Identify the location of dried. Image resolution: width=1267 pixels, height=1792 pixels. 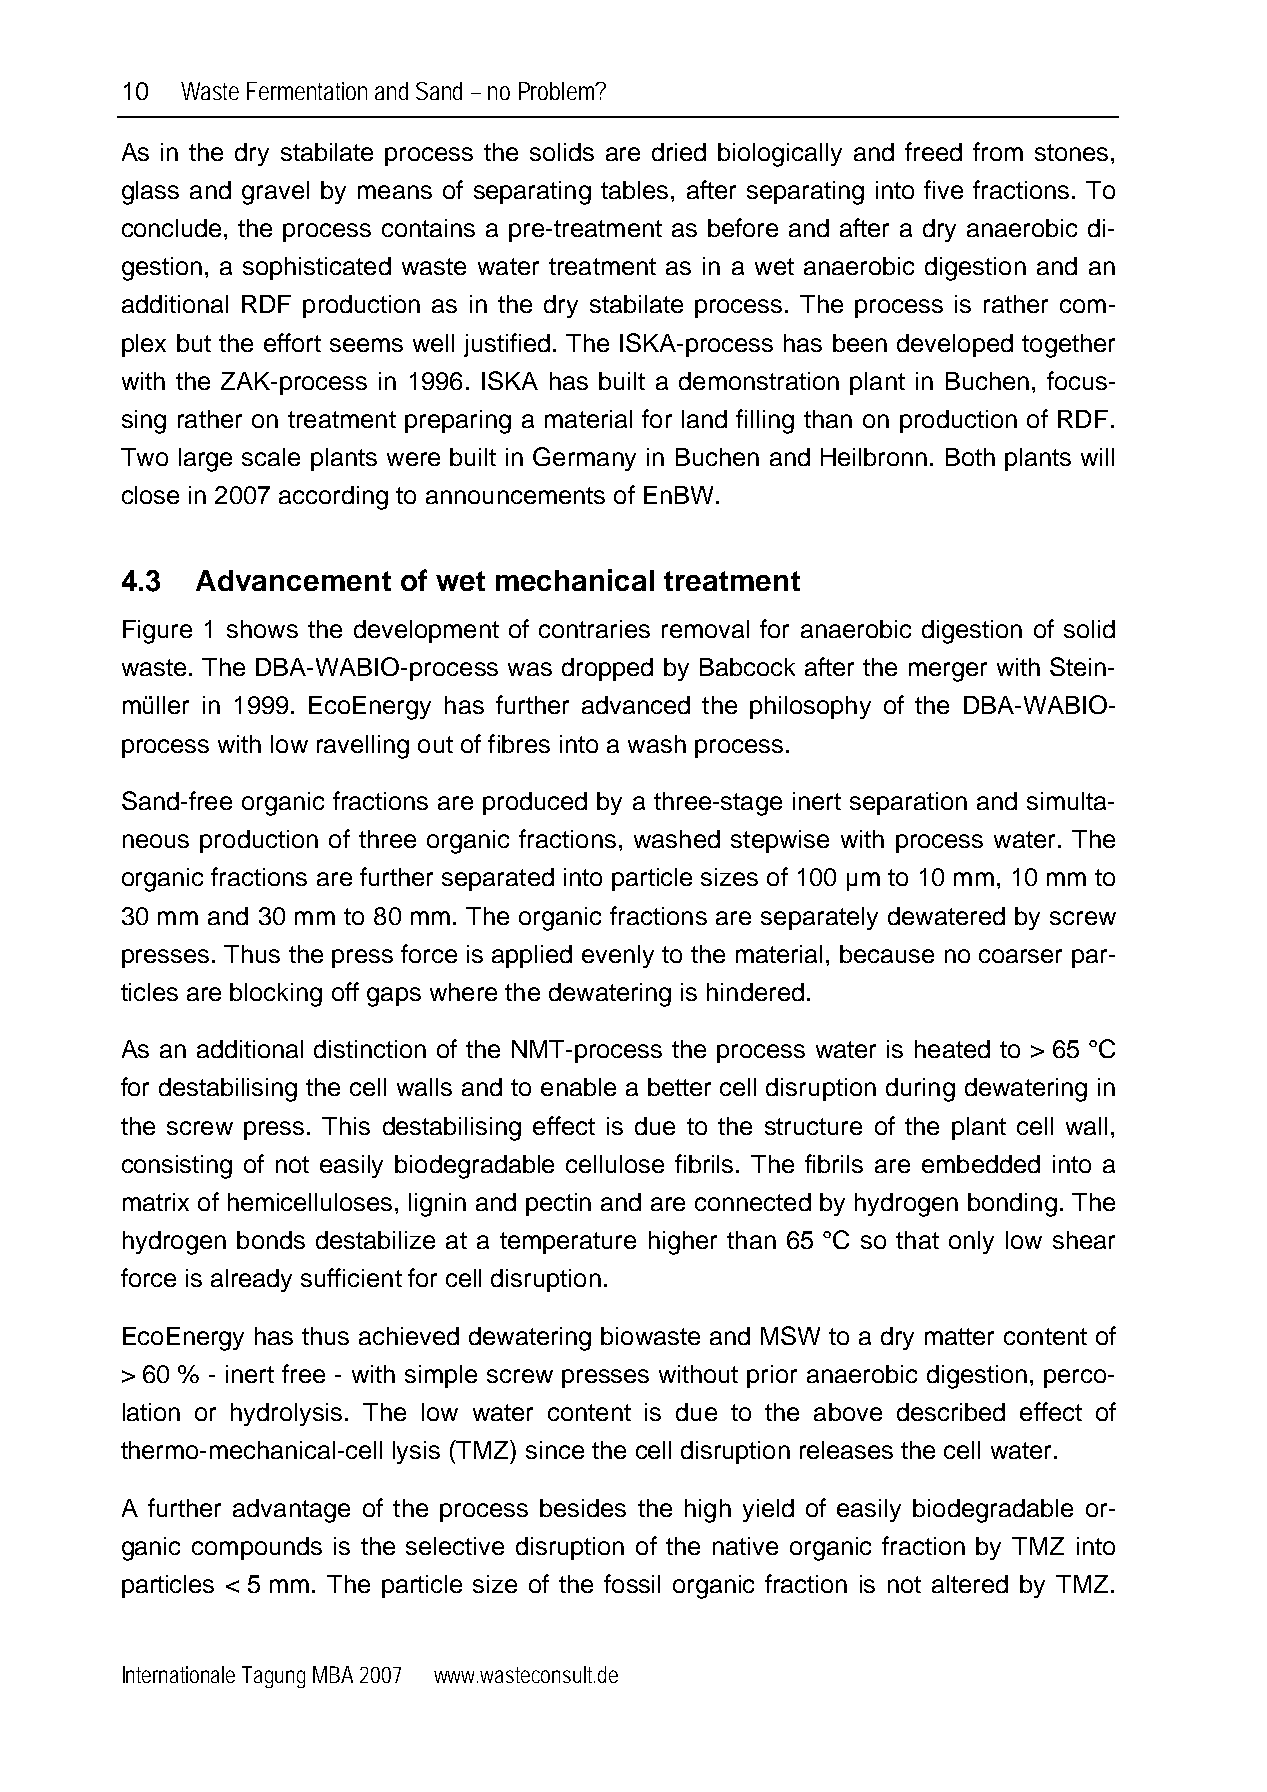
(679, 152).
